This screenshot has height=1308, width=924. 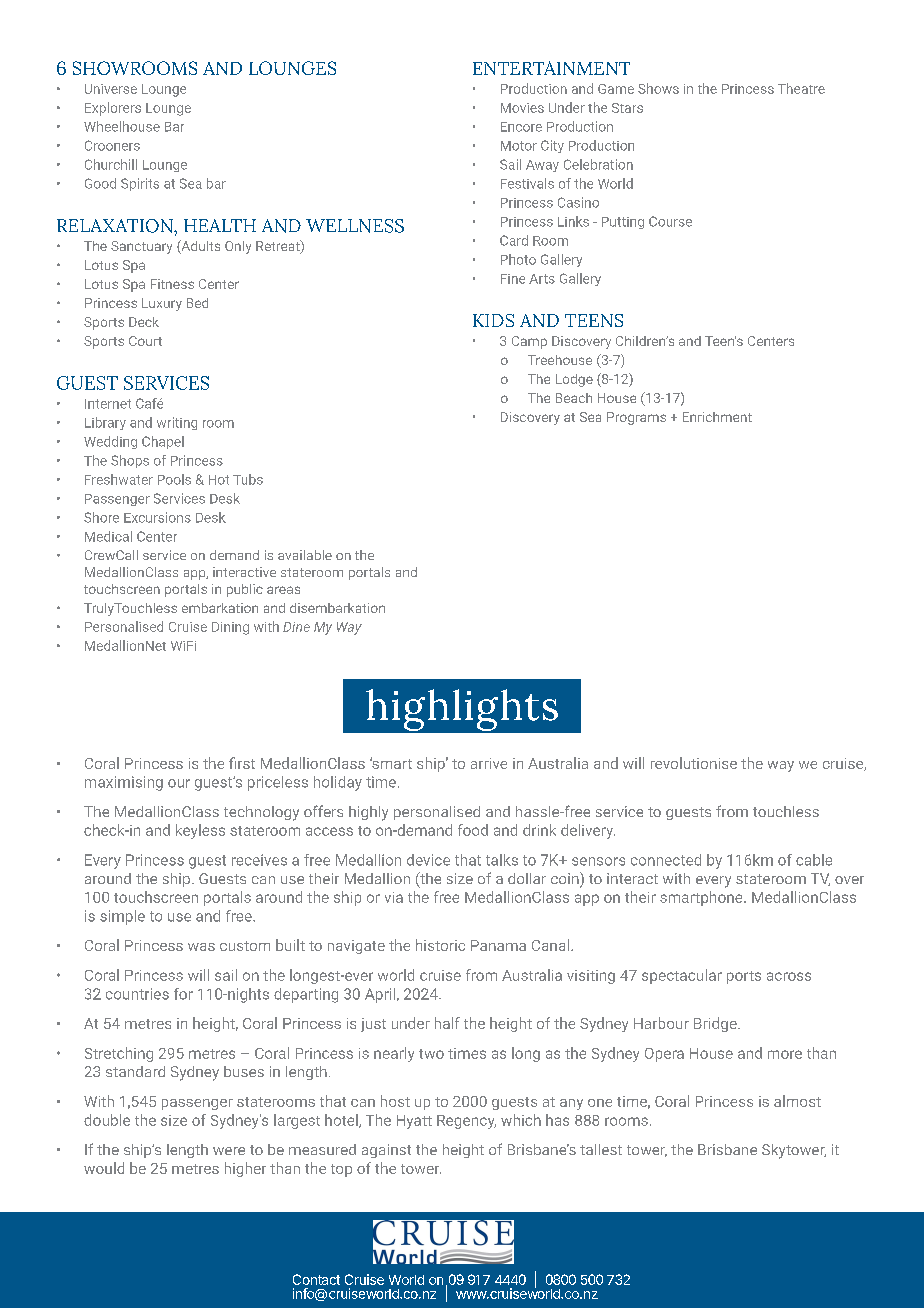 I want to click on Explorers, so click(x=113, y=109).
